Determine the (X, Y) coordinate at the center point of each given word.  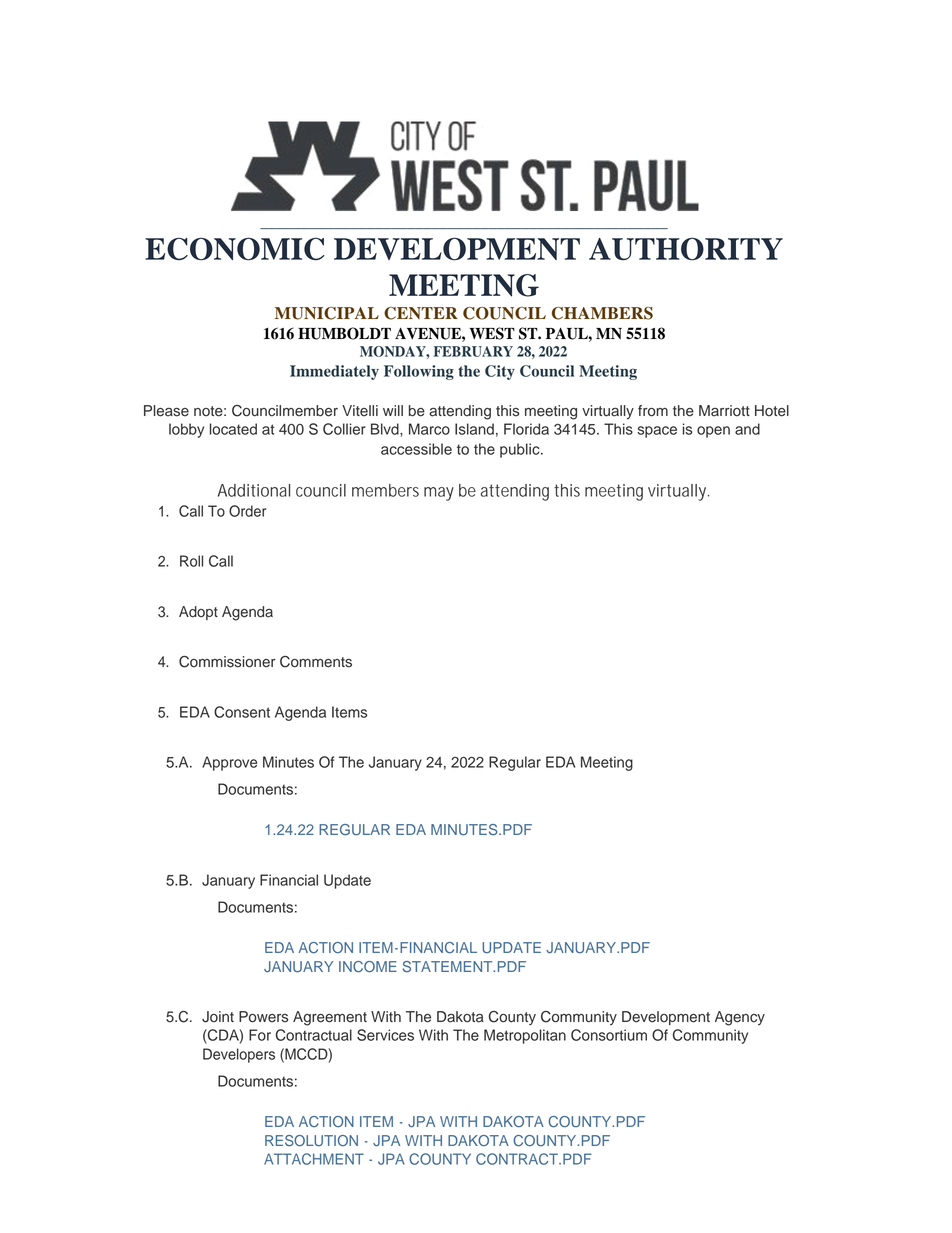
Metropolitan (525, 1036)
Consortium (609, 1035)
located (233, 429)
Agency (740, 1018)
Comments (316, 662)
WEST (492, 333)
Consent (242, 712)
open (713, 432)
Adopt (198, 613)
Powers (263, 1017)
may (439, 494)
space (657, 432)
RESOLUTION (311, 1140)
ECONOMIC (235, 249)
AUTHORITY (686, 249)
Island (474, 429)
